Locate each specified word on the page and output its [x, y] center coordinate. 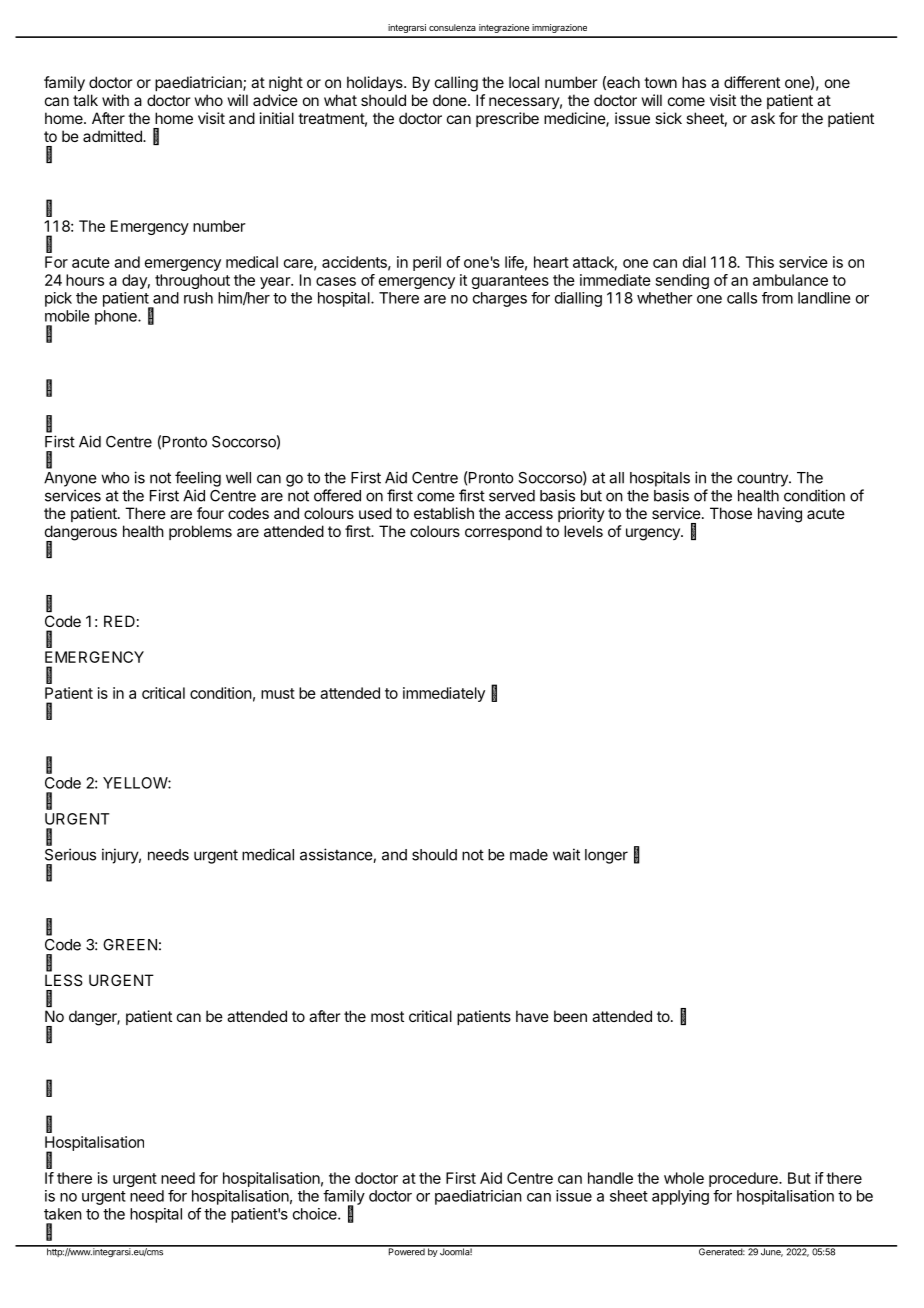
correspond [503, 532]
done [451, 100]
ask [763, 118]
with [115, 100]
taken [63, 1214]
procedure [744, 1179]
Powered [406, 1251]
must [278, 693]
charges [500, 299]
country [763, 479]
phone [117, 317]
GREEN [130, 945]
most [387, 1016]
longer [606, 856]
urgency [654, 534]
